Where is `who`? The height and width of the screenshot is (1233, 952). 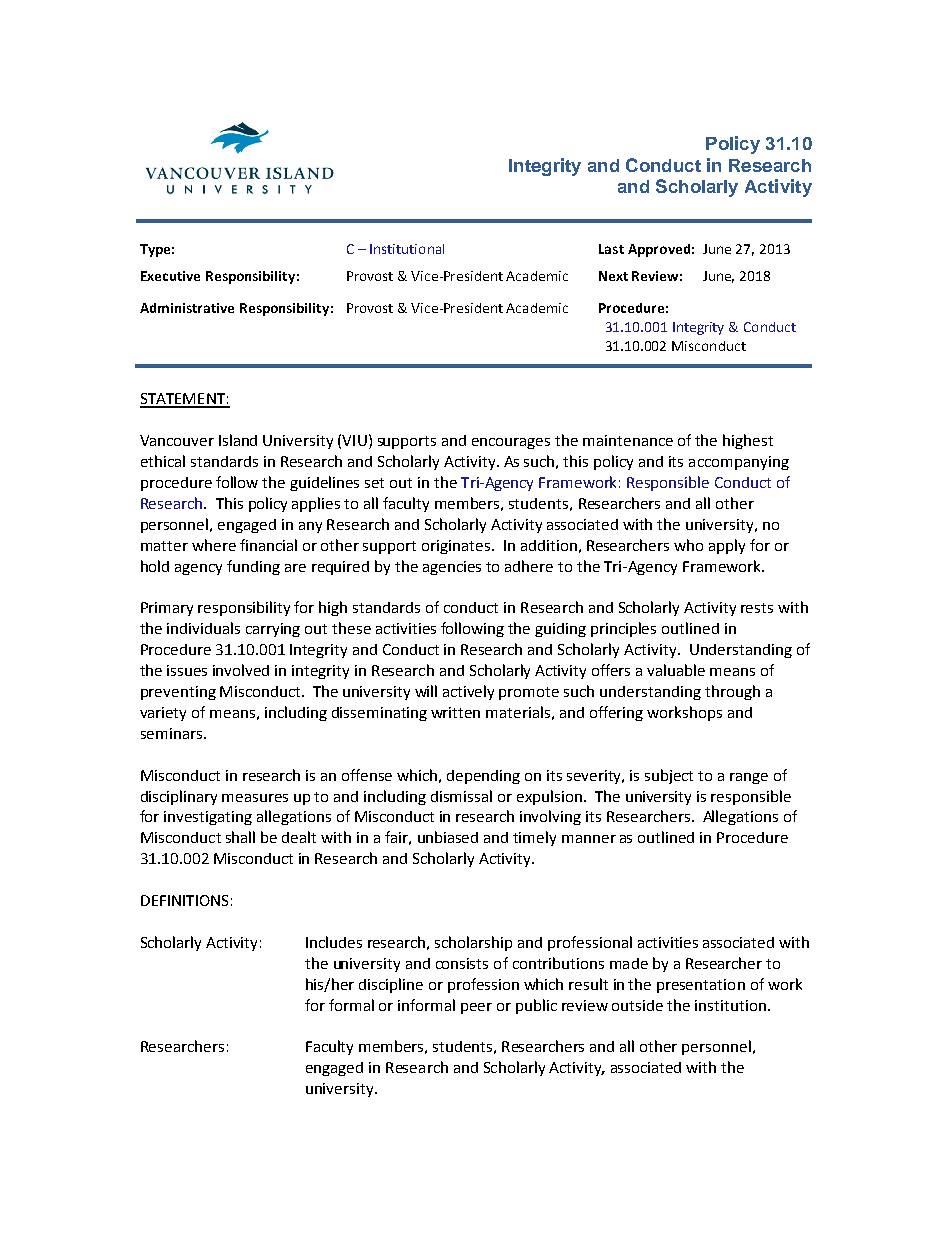 who is located at coordinates (688, 545).
